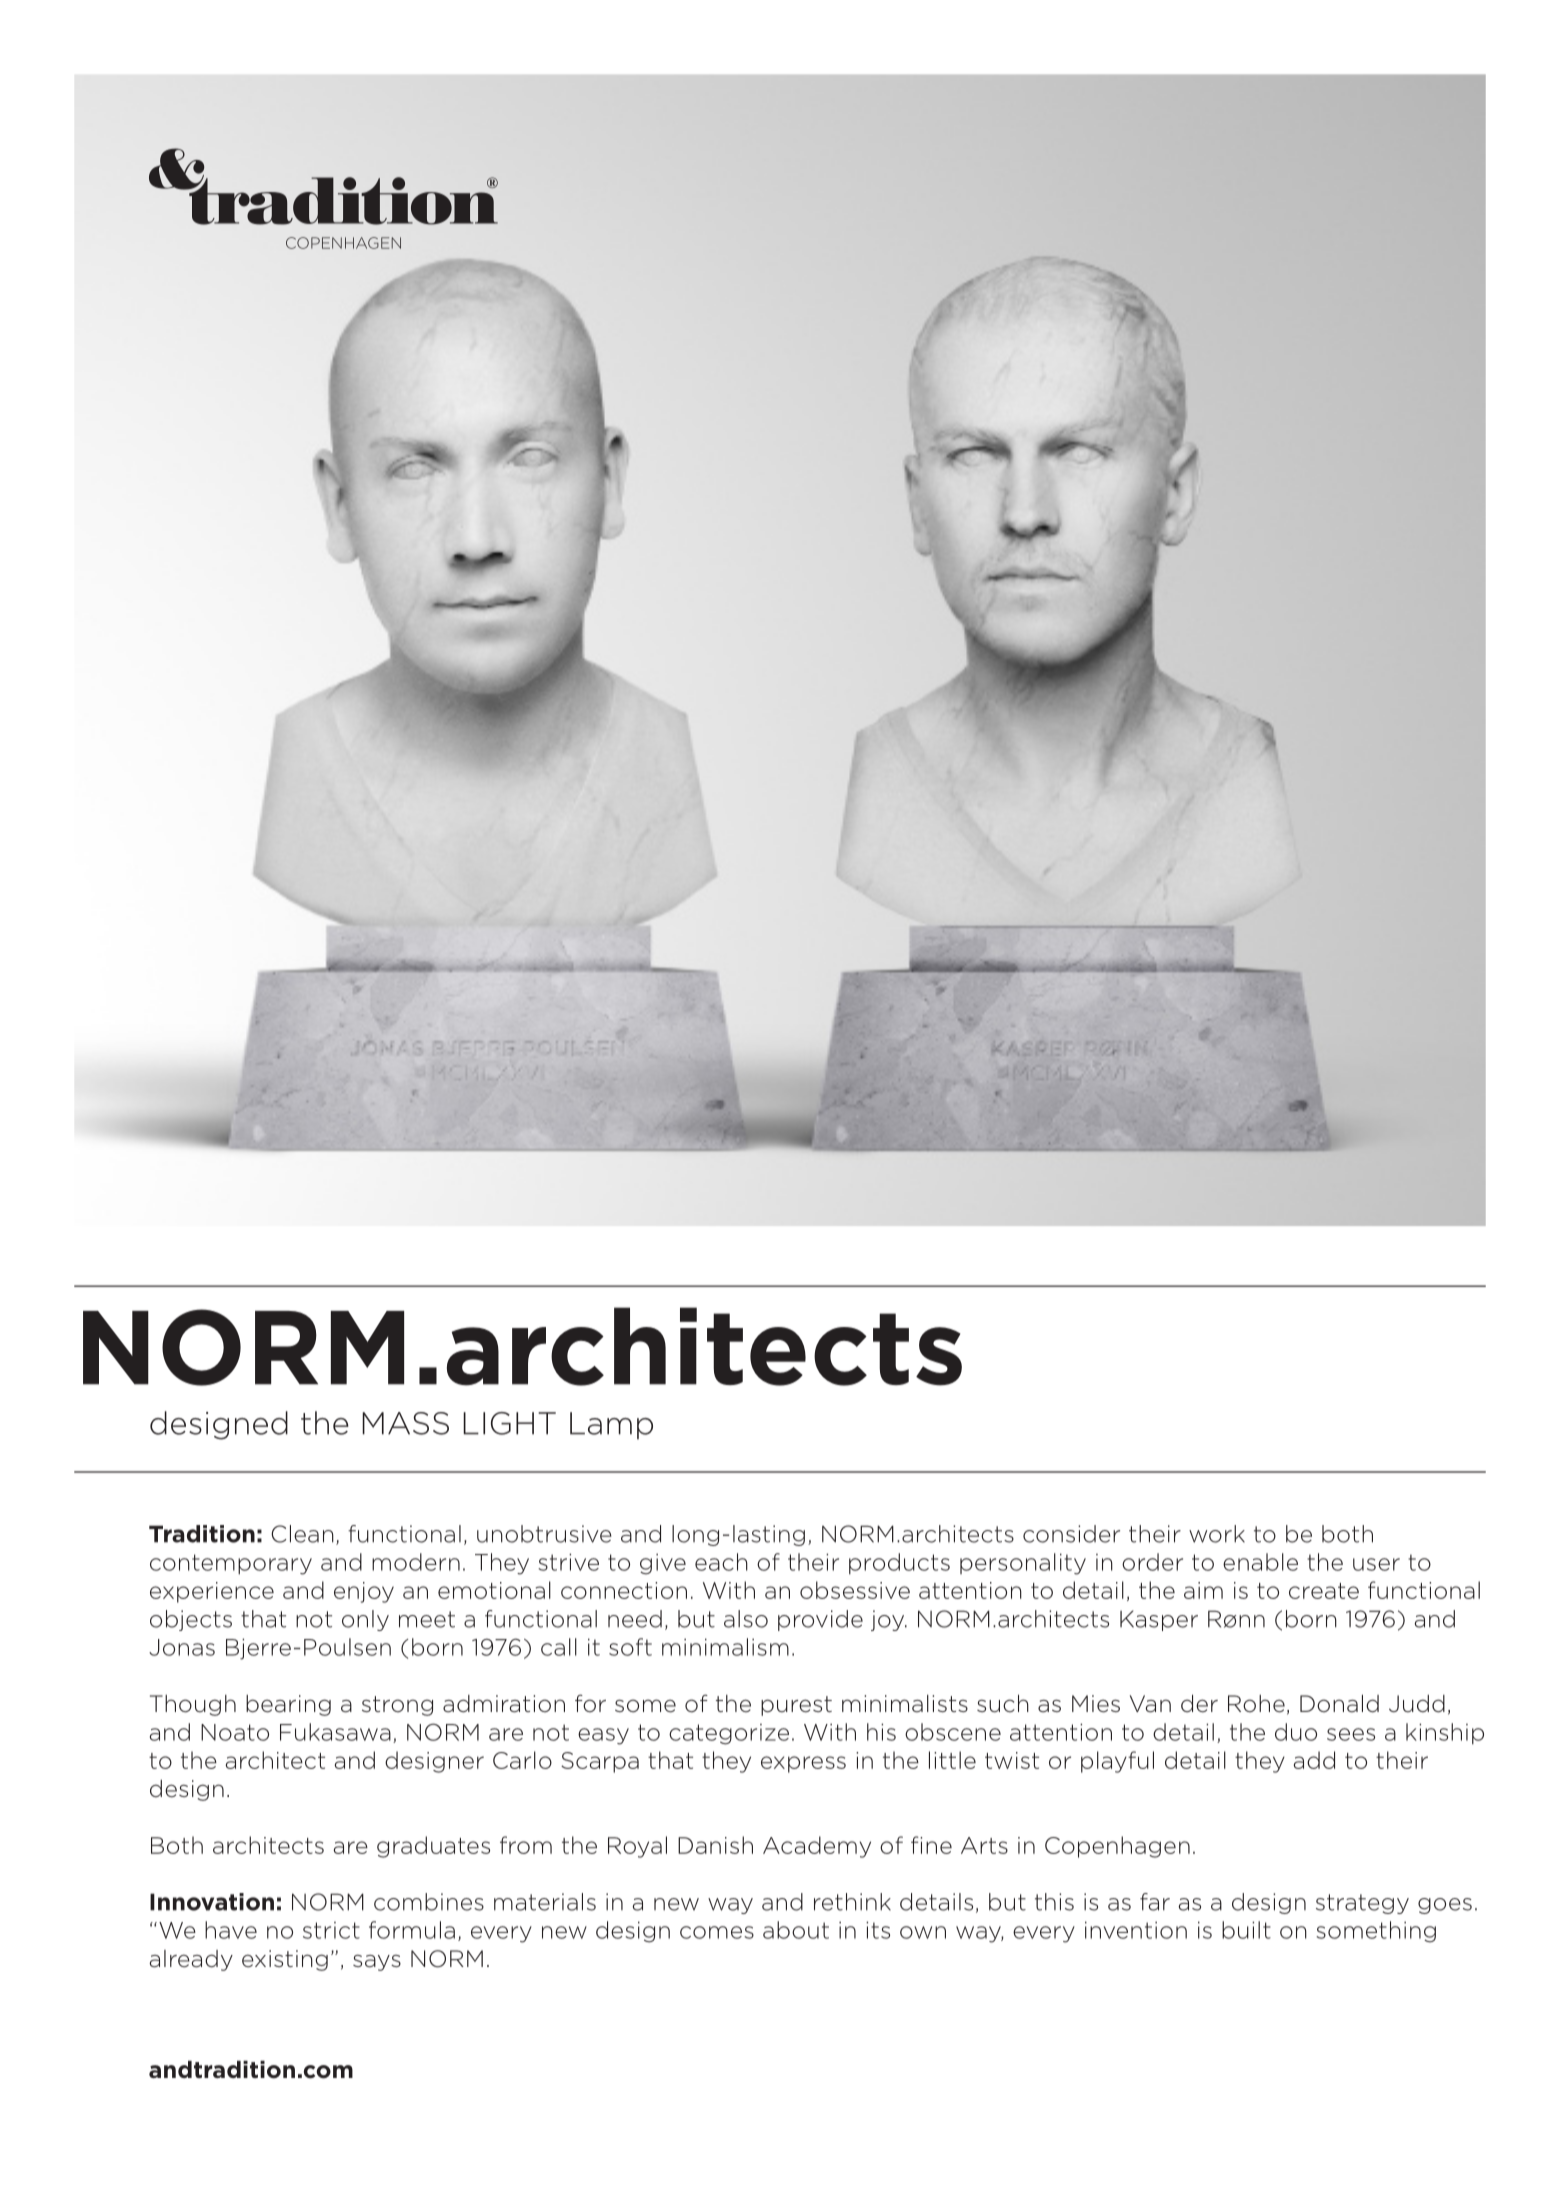  What do you see at coordinates (796, 1930) in the image?
I see `about` at bounding box center [796, 1930].
